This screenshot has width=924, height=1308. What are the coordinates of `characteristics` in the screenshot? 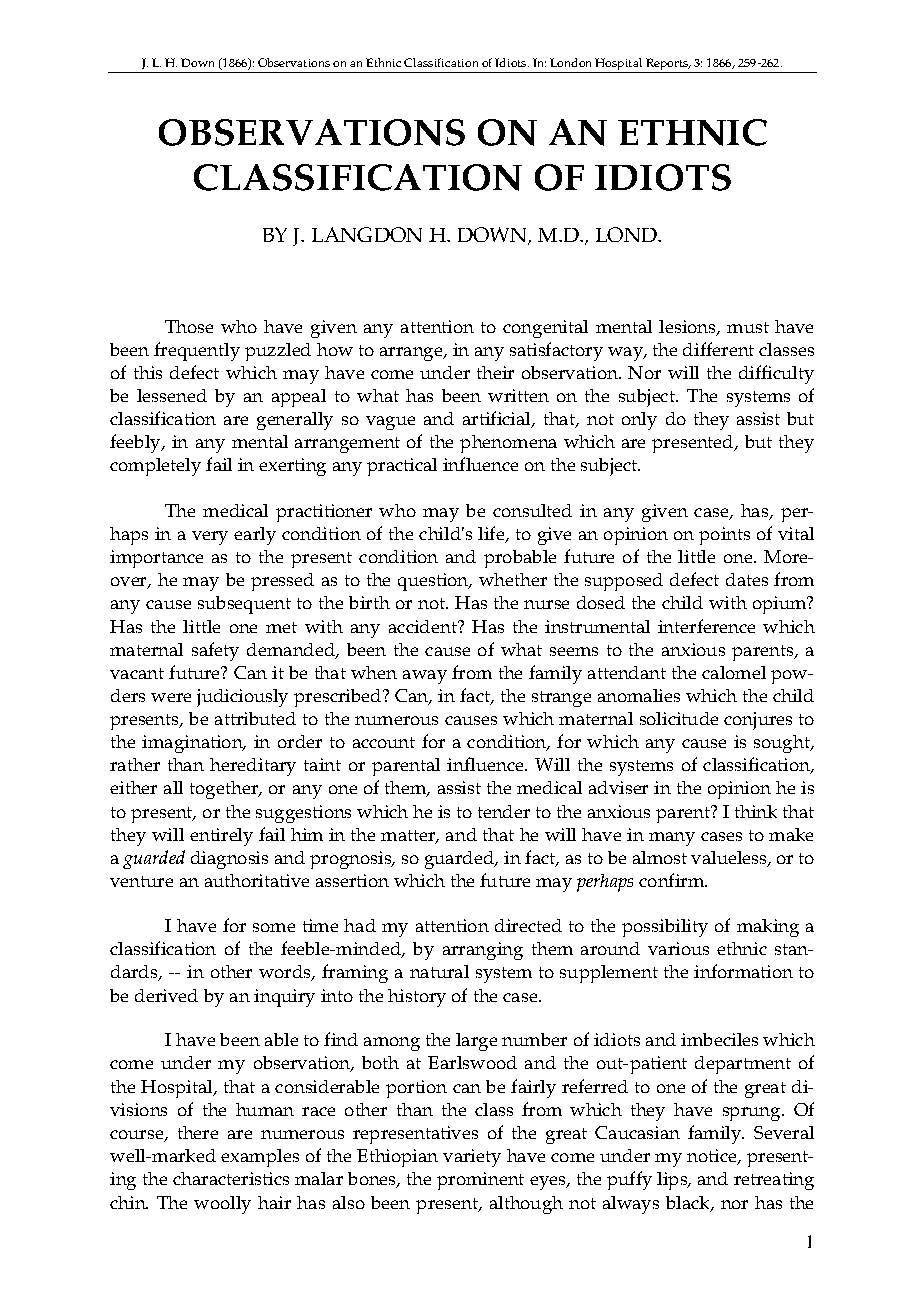 It's located at (231, 1178).
